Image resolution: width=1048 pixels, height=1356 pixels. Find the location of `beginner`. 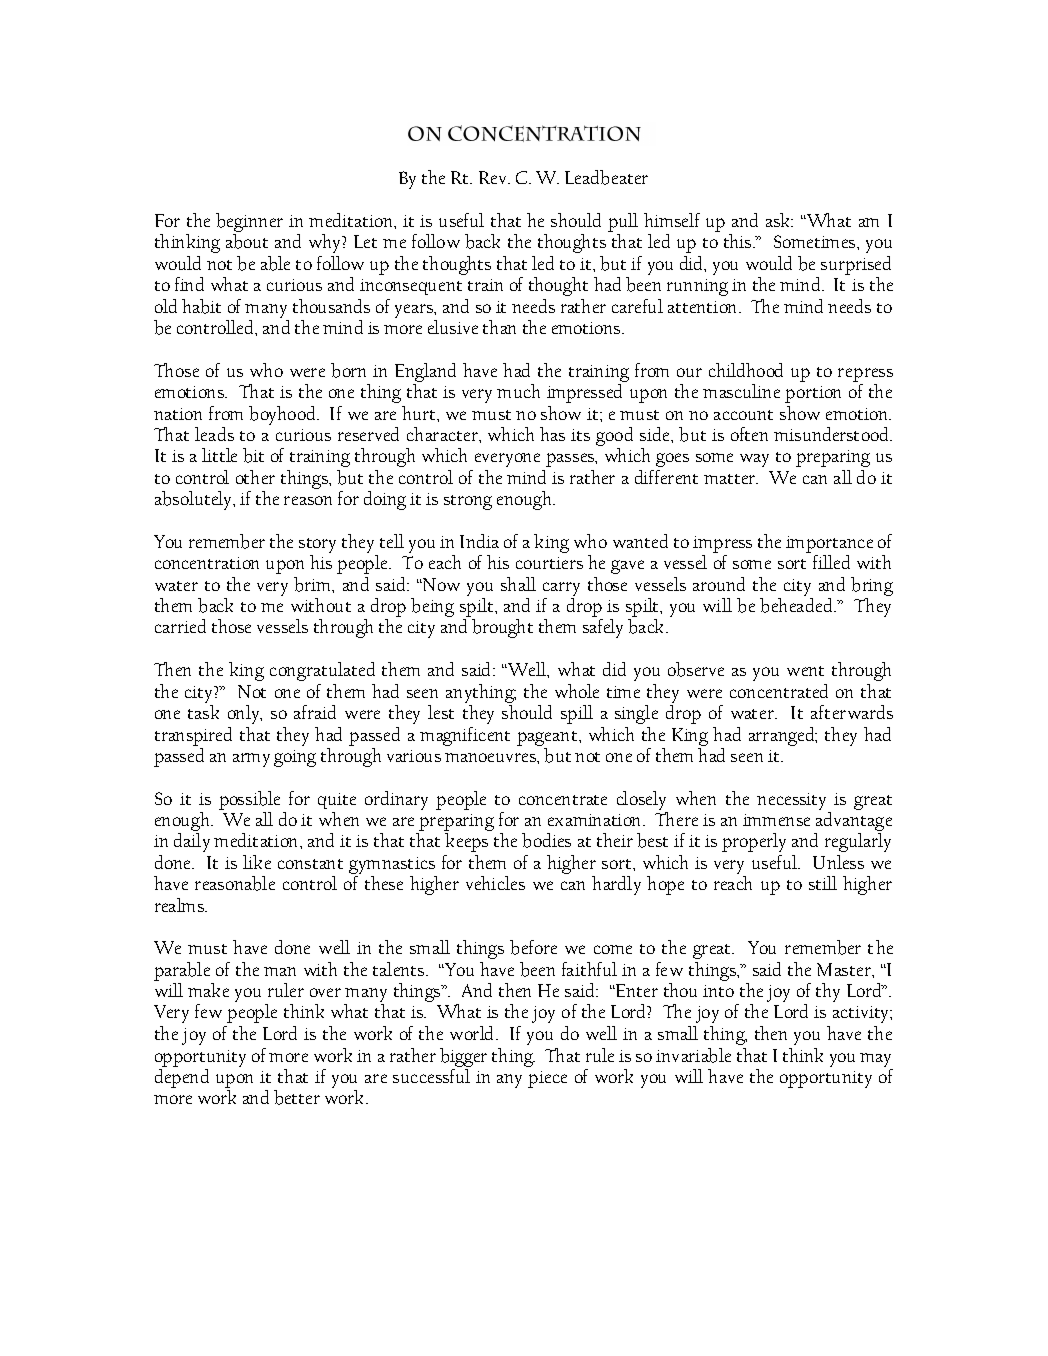

beginner is located at coordinates (249, 224).
